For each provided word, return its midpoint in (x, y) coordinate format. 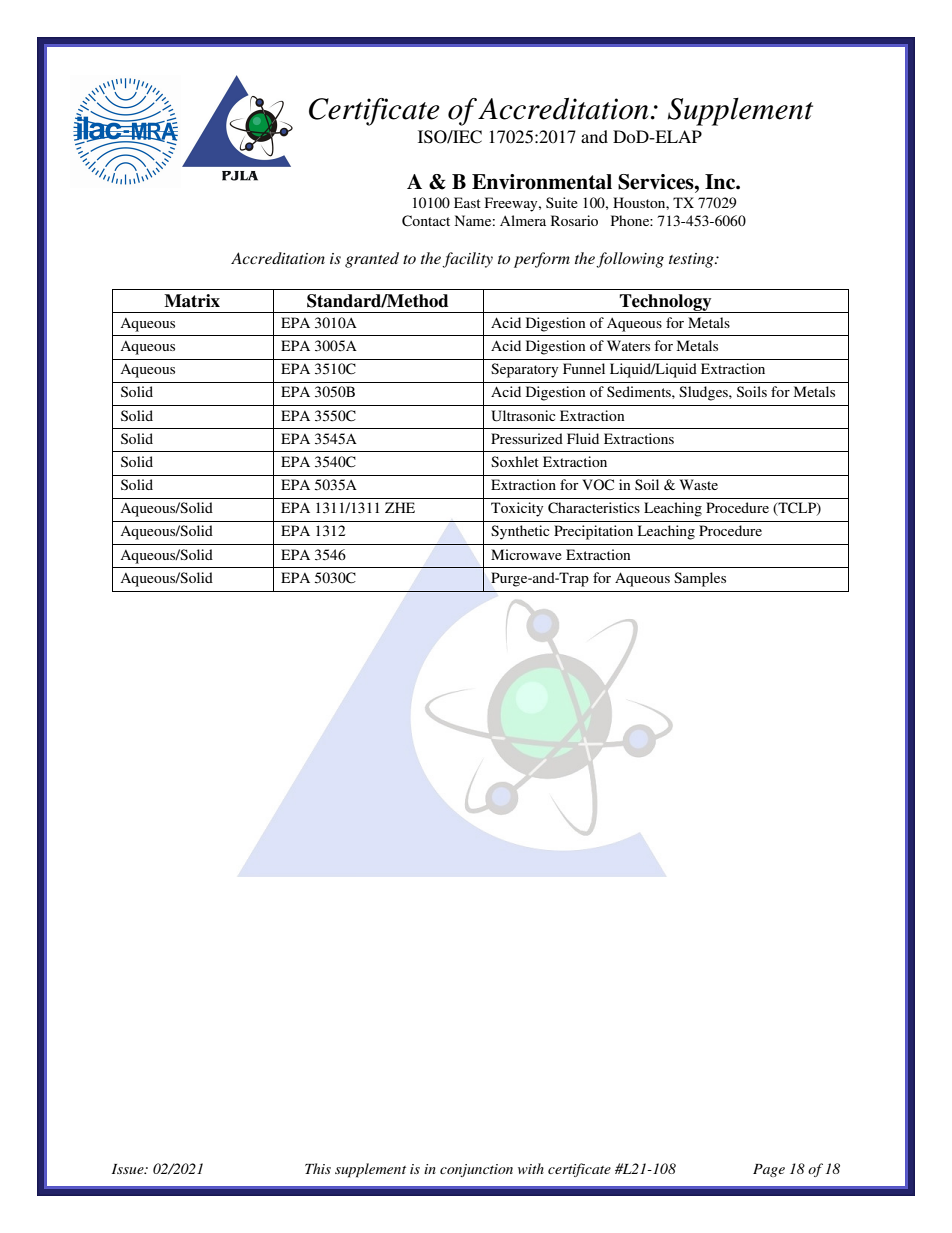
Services (657, 182)
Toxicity (517, 509)
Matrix (192, 301)
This (318, 1168)
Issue (129, 1169)
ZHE (400, 507)
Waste (699, 484)
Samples (700, 579)
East (467, 202)
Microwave (526, 554)
